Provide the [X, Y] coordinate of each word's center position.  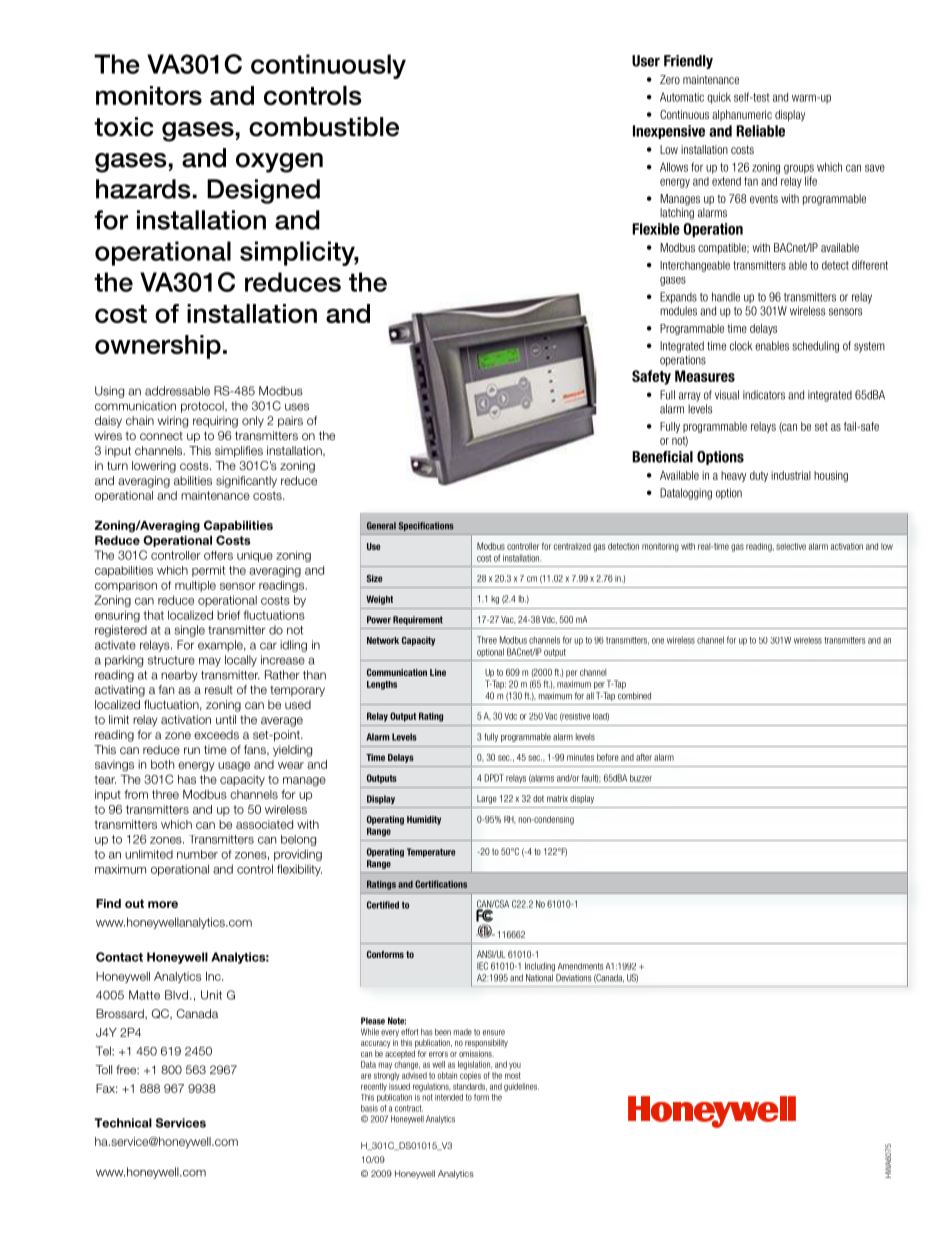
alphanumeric [742, 115]
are [366, 1076]
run [192, 750]
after [644, 757]
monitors [149, 95]
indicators [764, 395]
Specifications [426, 526]
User [646, 61]
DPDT [494, 778]
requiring [215, 422]
